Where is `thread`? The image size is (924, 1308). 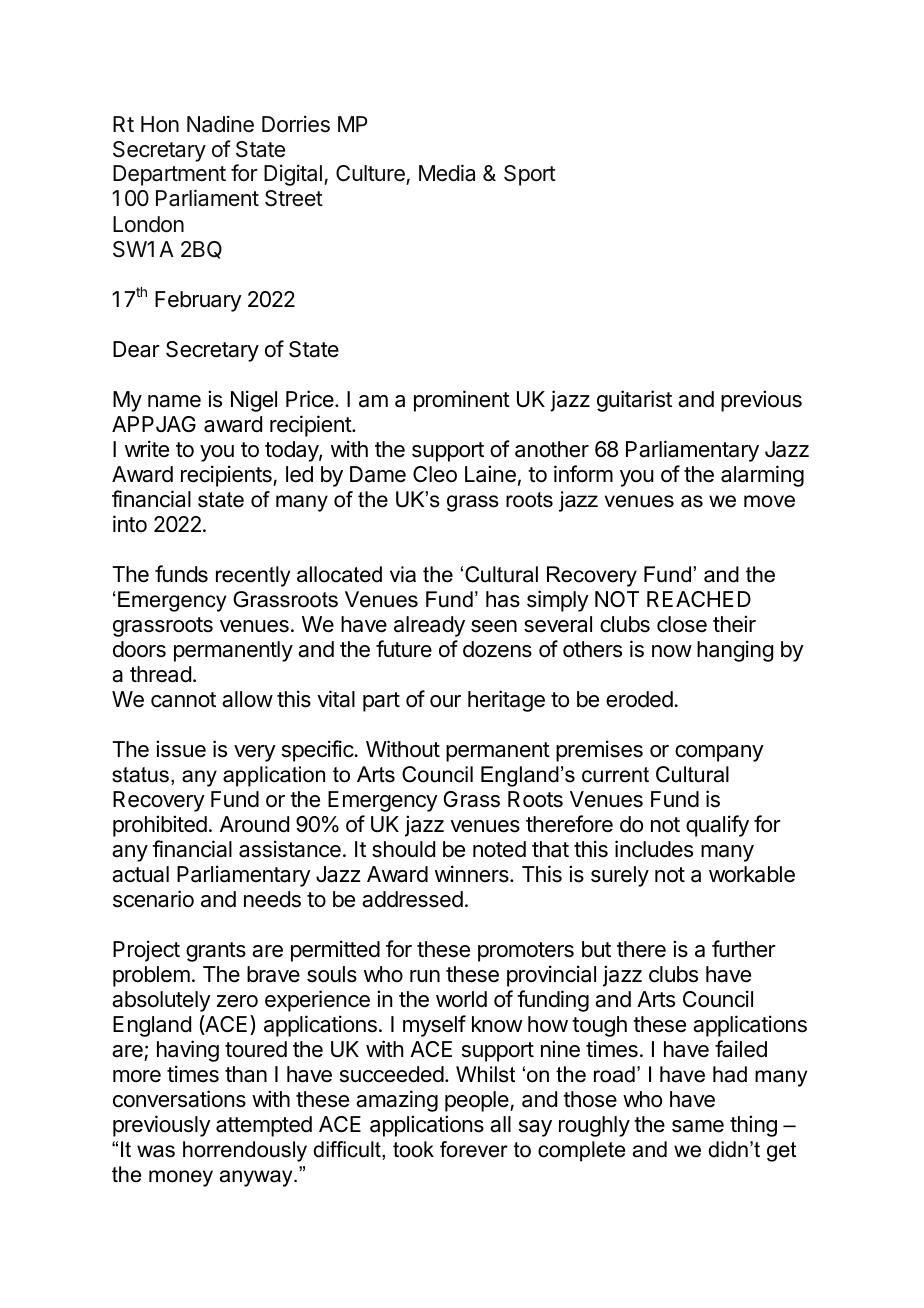
thread is located at coordinates (160, 674).
